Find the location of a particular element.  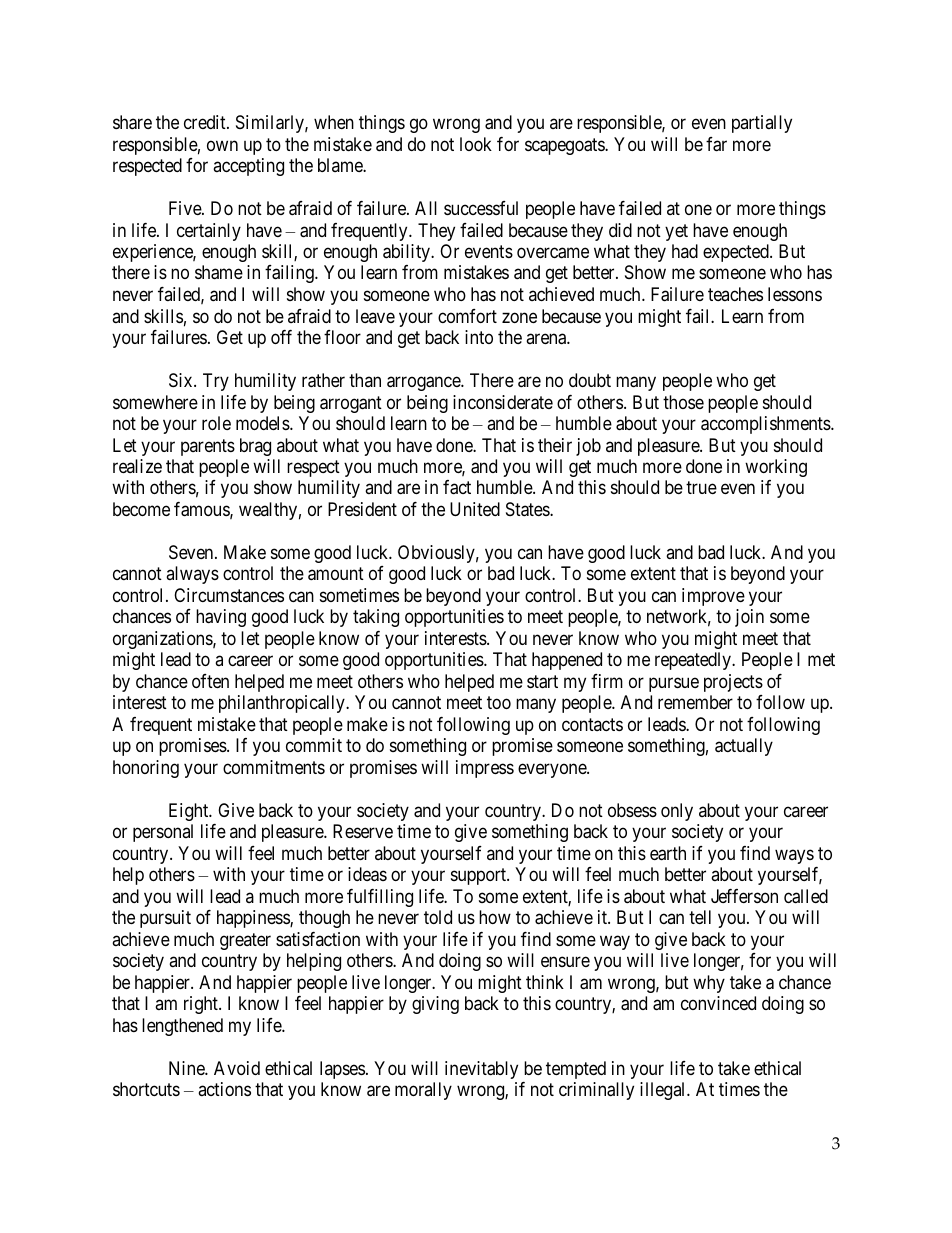

Avoid is located at coordinates (237, 1068).
